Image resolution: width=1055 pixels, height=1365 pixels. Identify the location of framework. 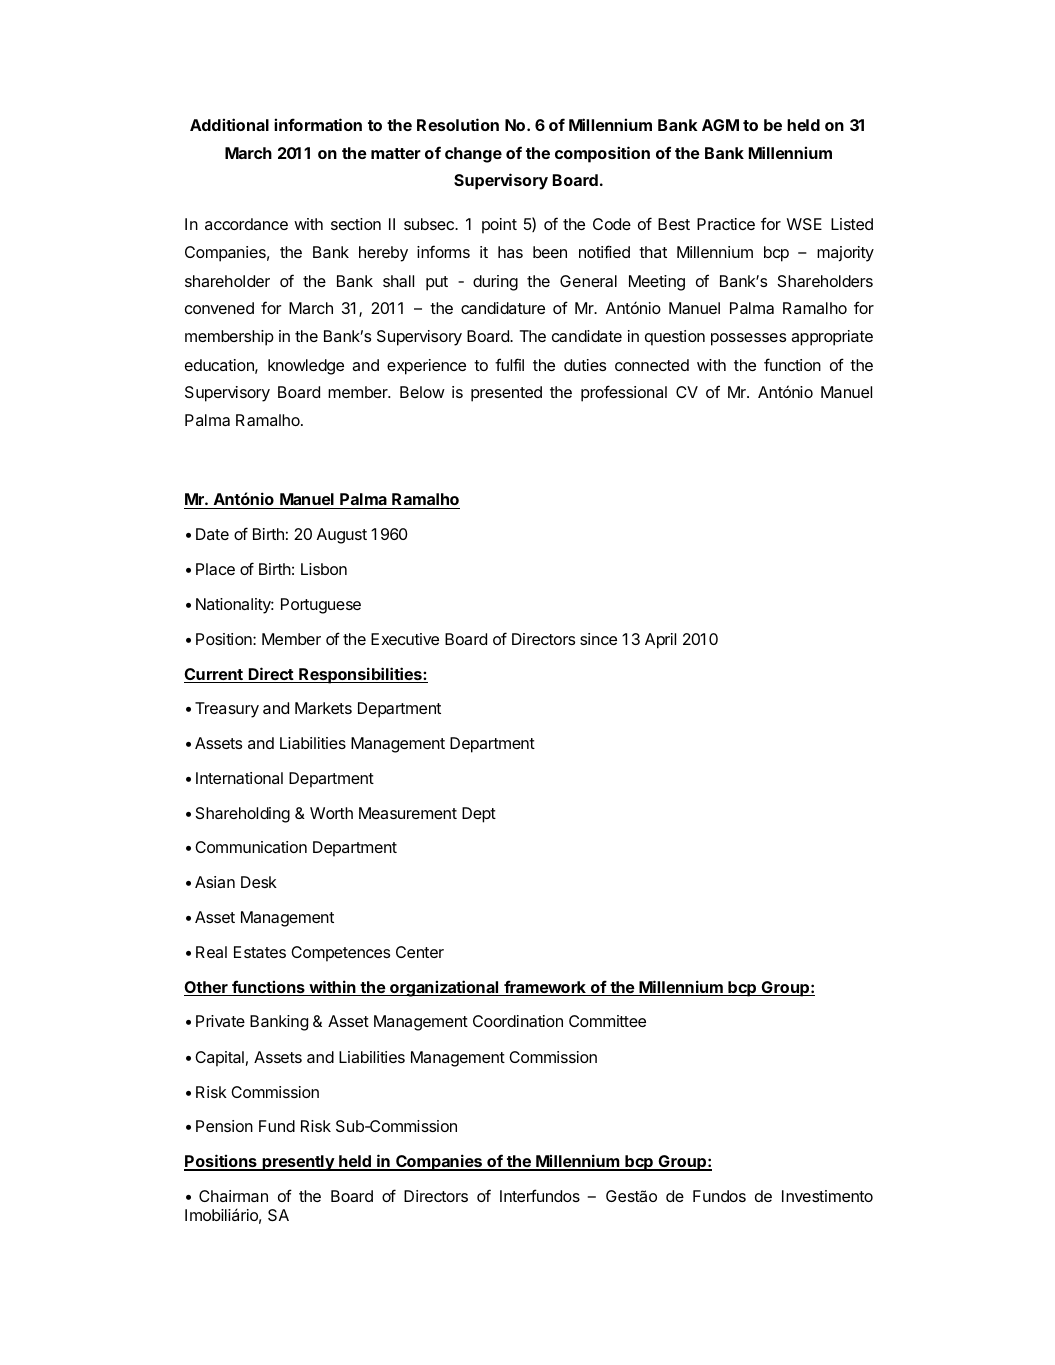
(545, 988).
